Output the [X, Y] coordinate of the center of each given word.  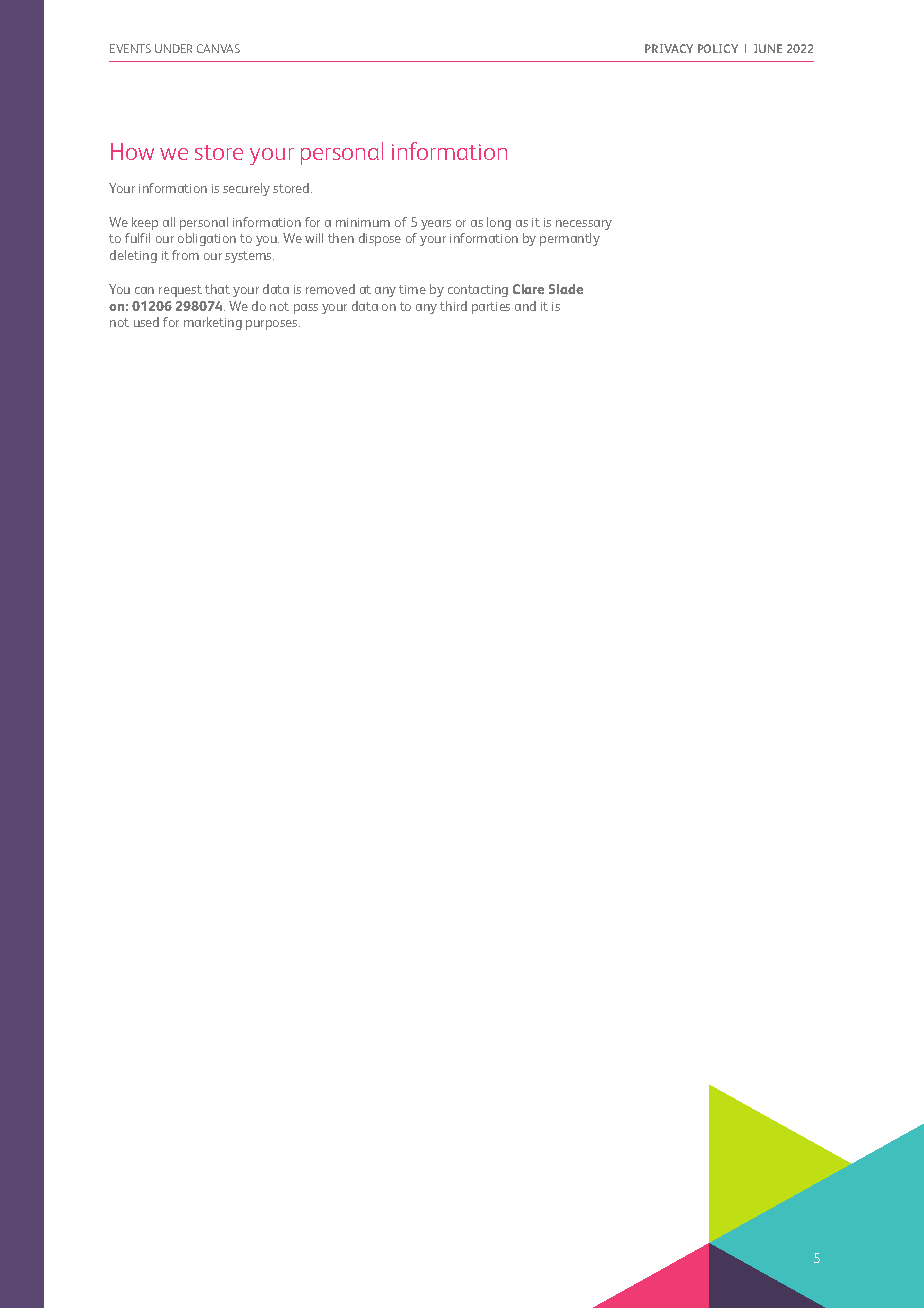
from [185, 255]
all [169, 222]
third [453, 306]
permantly [570, 239]
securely [246, 189]
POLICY [718, 48]
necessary [584, 225]
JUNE [768, 48]
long [499, 223]
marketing [213, 323]
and [525, 306]
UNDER [173, 48]
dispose [380, 239]
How [132, 151]
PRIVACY [669, 48]
